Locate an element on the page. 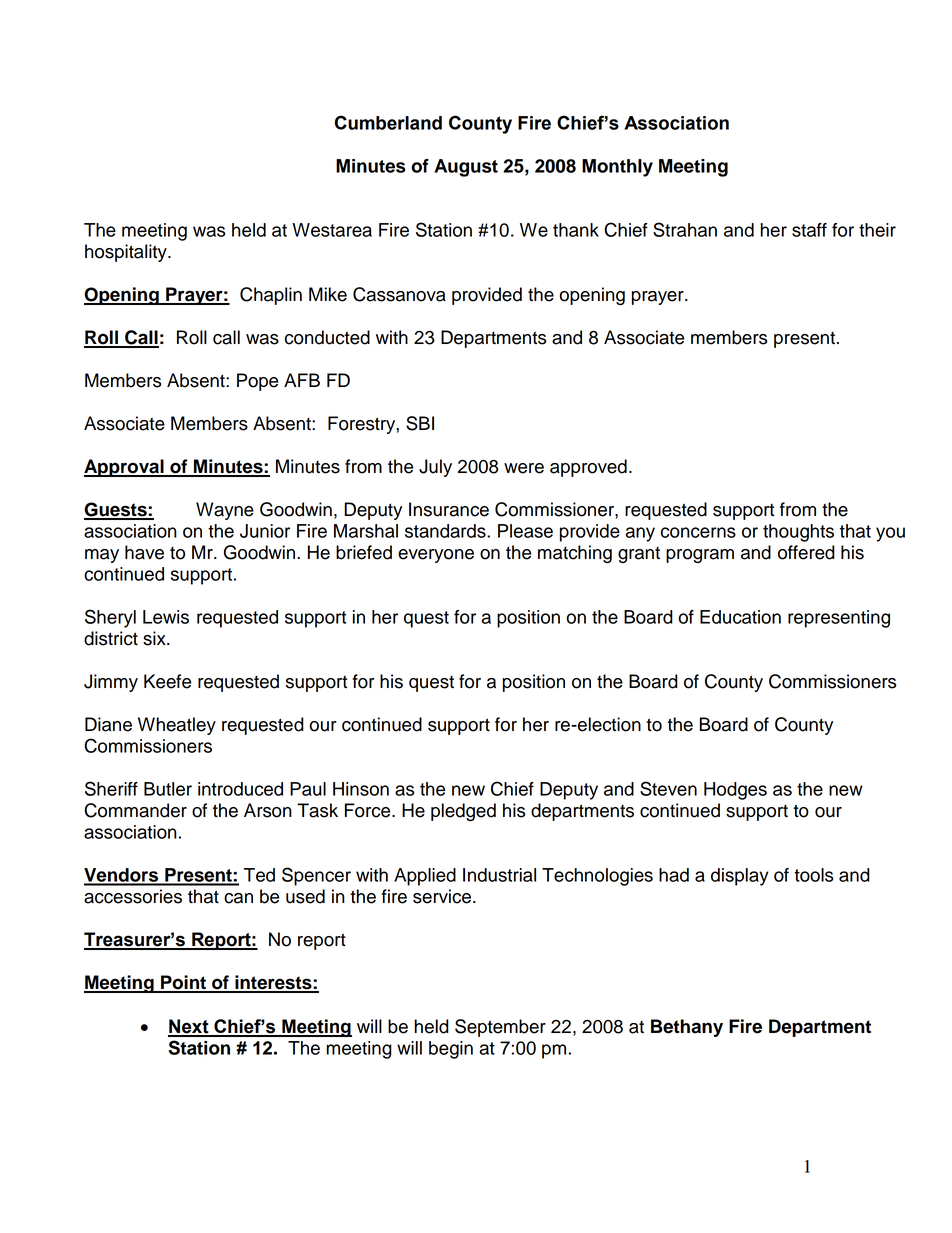 This document has width=952, height=1233. staff is located at coordinates (809, 230).
